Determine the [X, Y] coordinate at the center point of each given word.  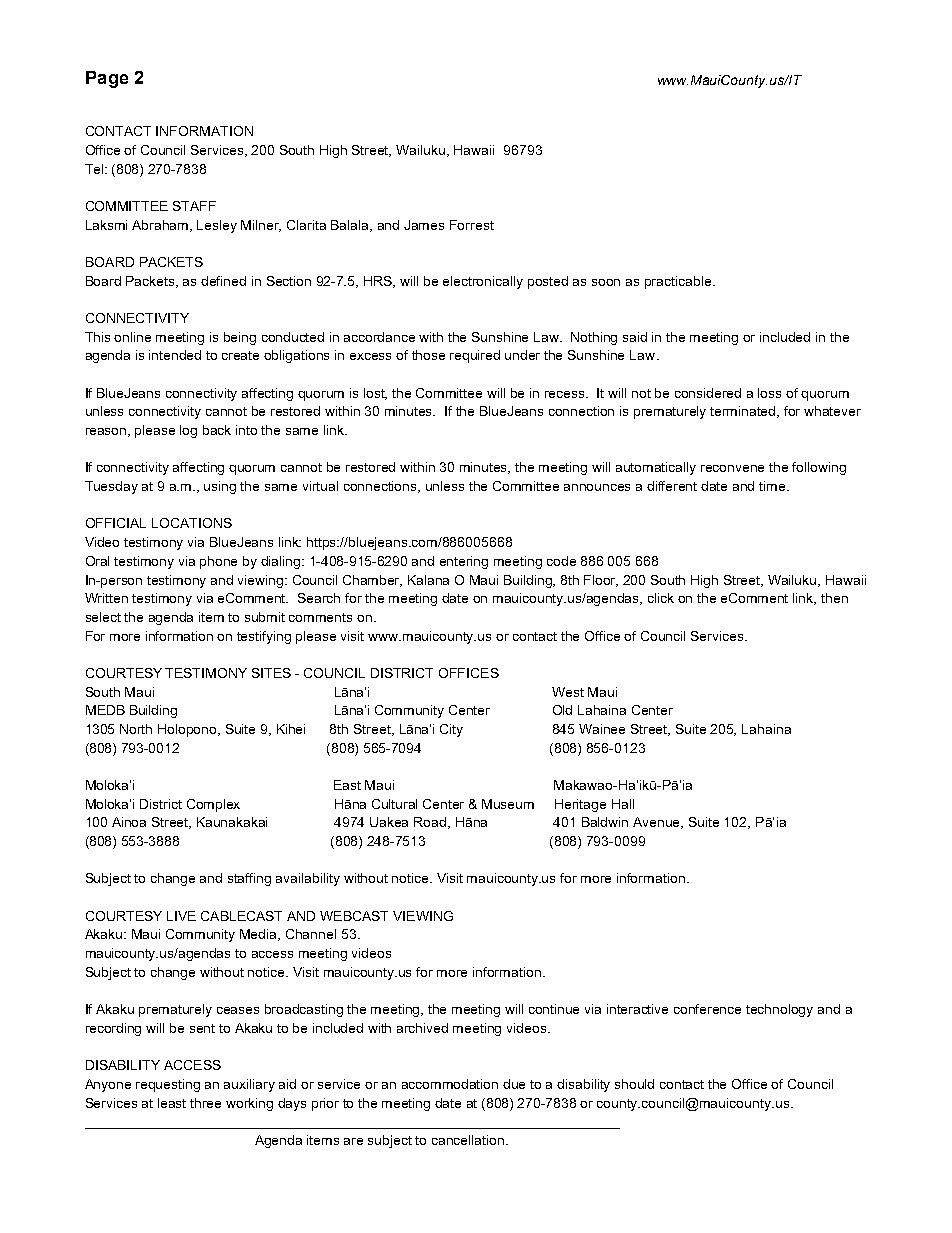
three [205, 1103]
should [634, 1084]
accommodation [450, 1084]
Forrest [472, 225]
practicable [679, 282]
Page [107, 79]
